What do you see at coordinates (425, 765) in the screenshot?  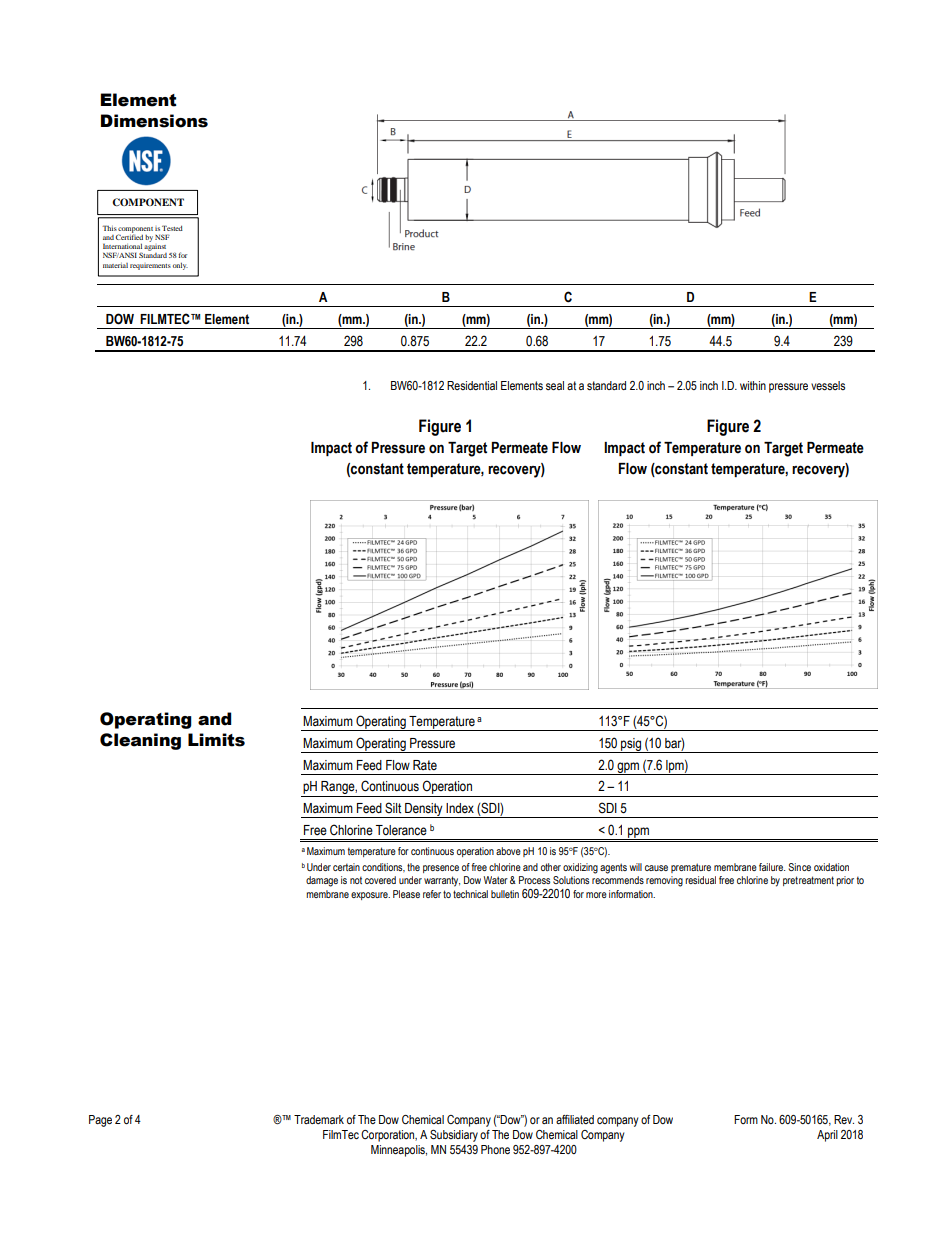 I see `Rate` at bounding box center [425, 765].
